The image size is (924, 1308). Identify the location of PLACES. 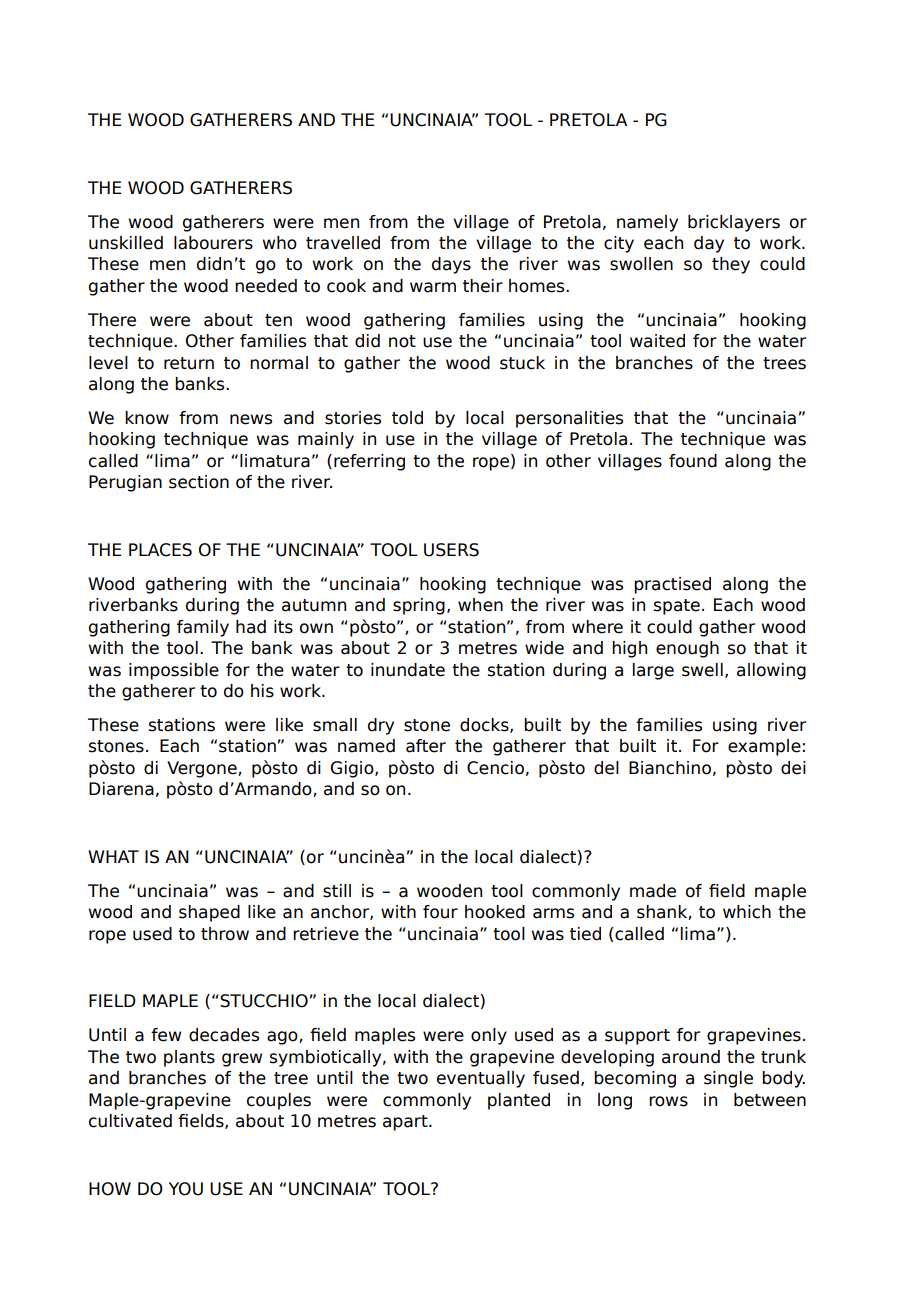
(160, 550).
